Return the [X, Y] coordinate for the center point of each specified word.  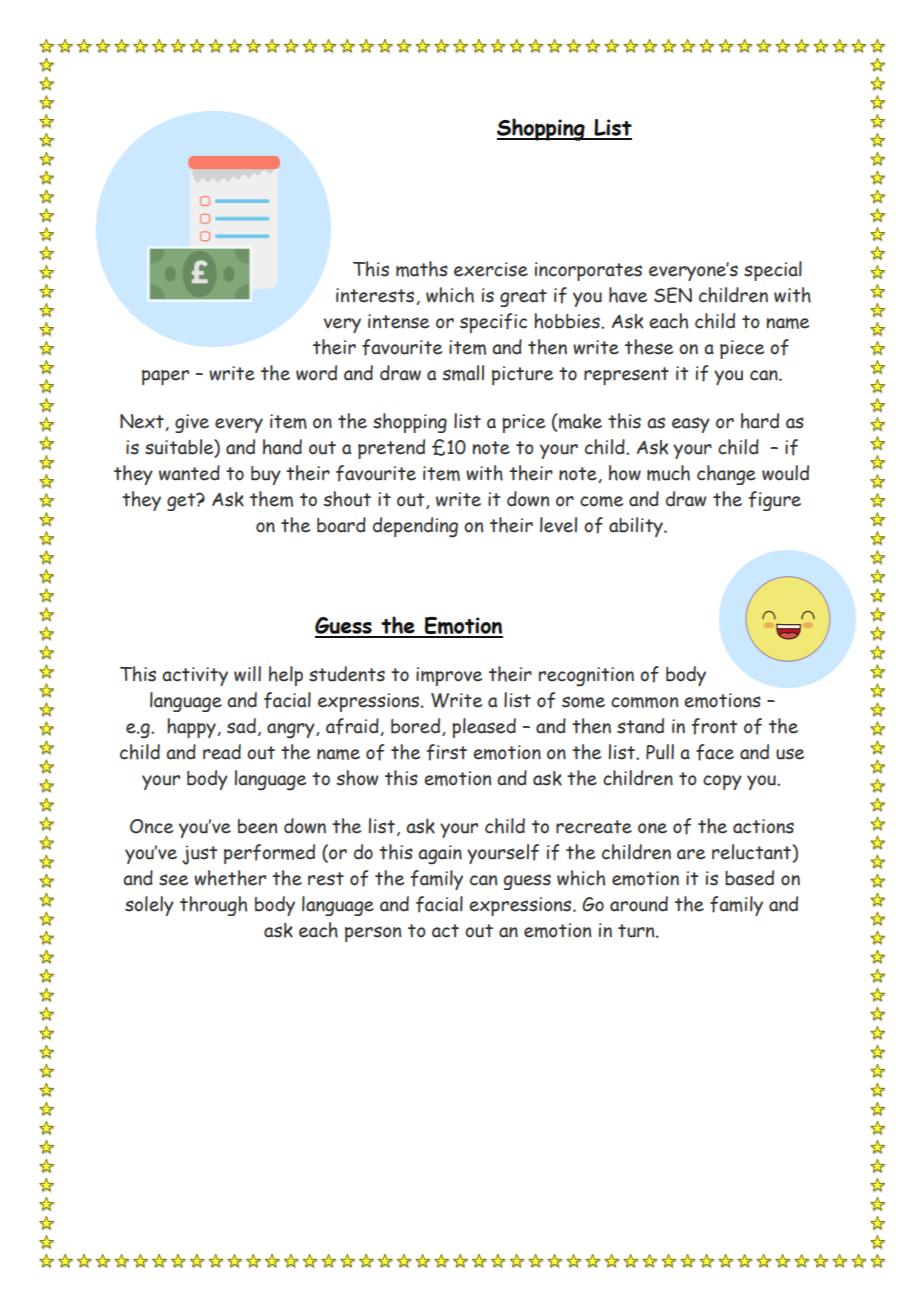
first [447, 752]
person [373, 934]
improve [449, 676]
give [192, 423]
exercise [491, 269]
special [773, 271]
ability [637, 527]
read [222, 752]
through [213, 906]
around [639, 904]
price [523, 423]
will [247, 674]
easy [691, 425]
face [715, 752]
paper [165, 377]
